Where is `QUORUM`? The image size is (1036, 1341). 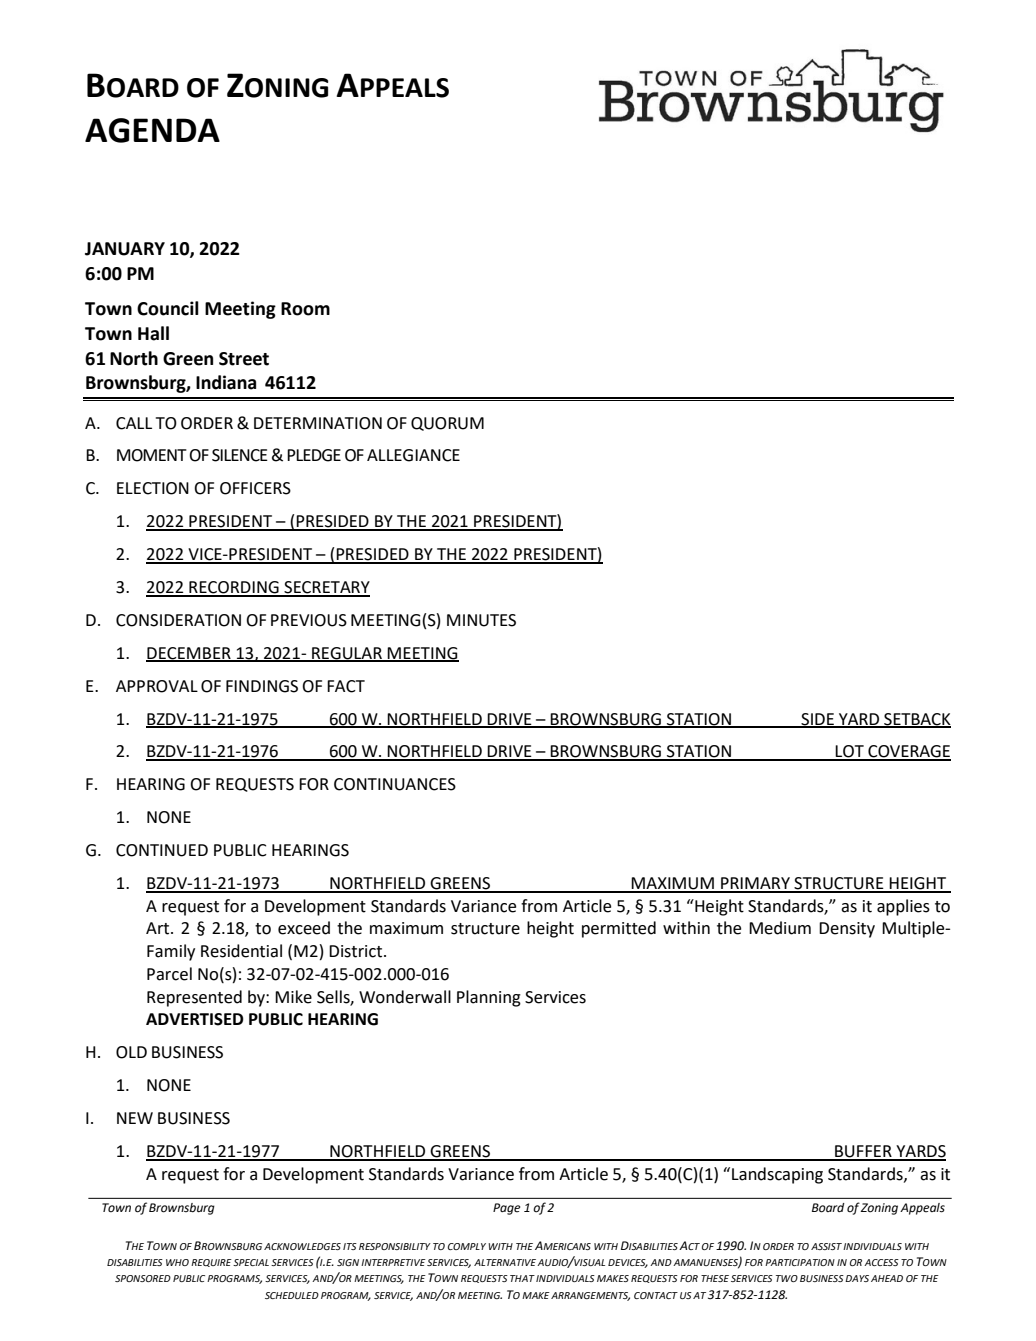 QUORUM is located at coordinates (447, 424).
